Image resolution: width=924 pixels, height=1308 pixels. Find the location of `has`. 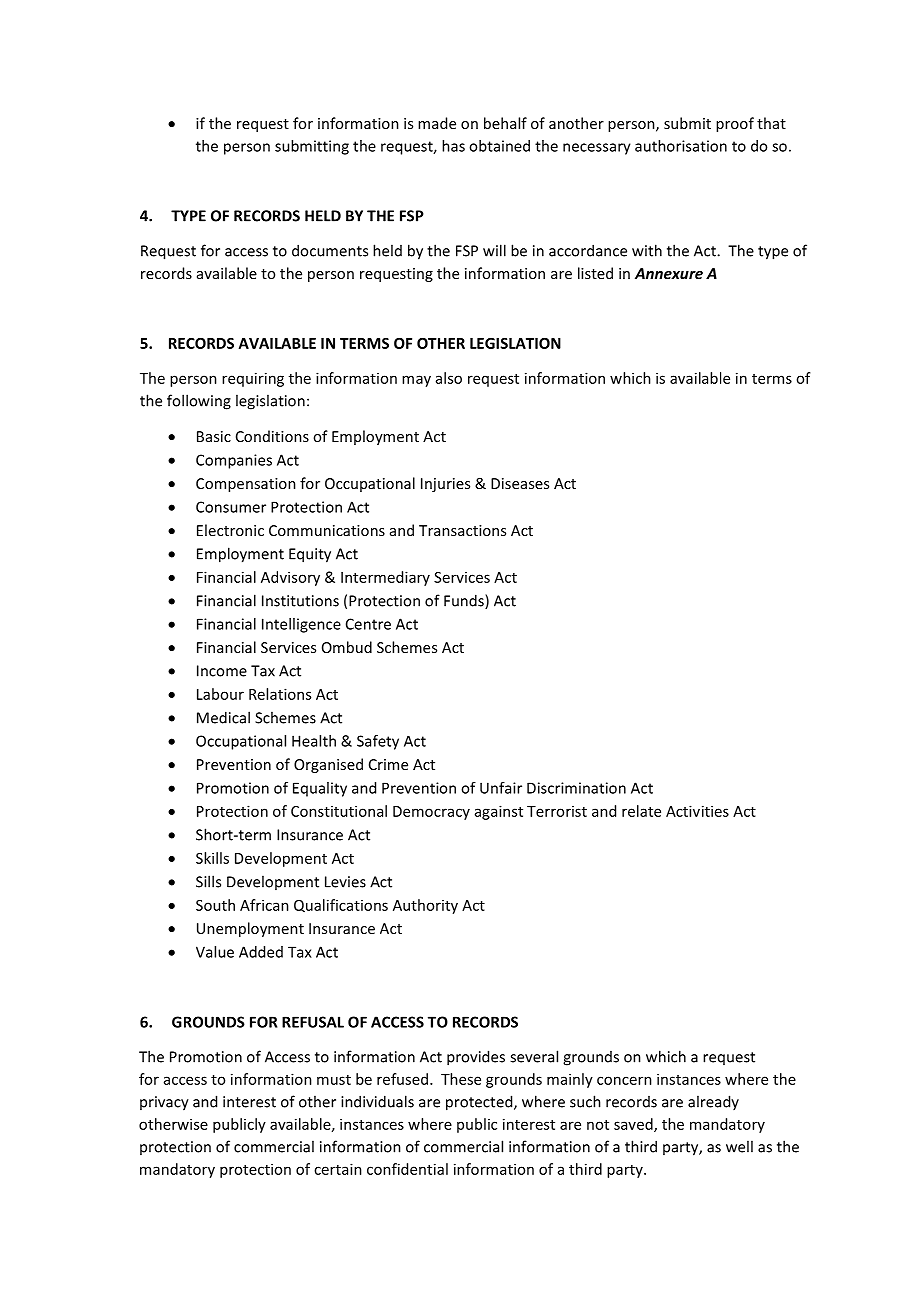

has is located at coordinates (453, 146).
